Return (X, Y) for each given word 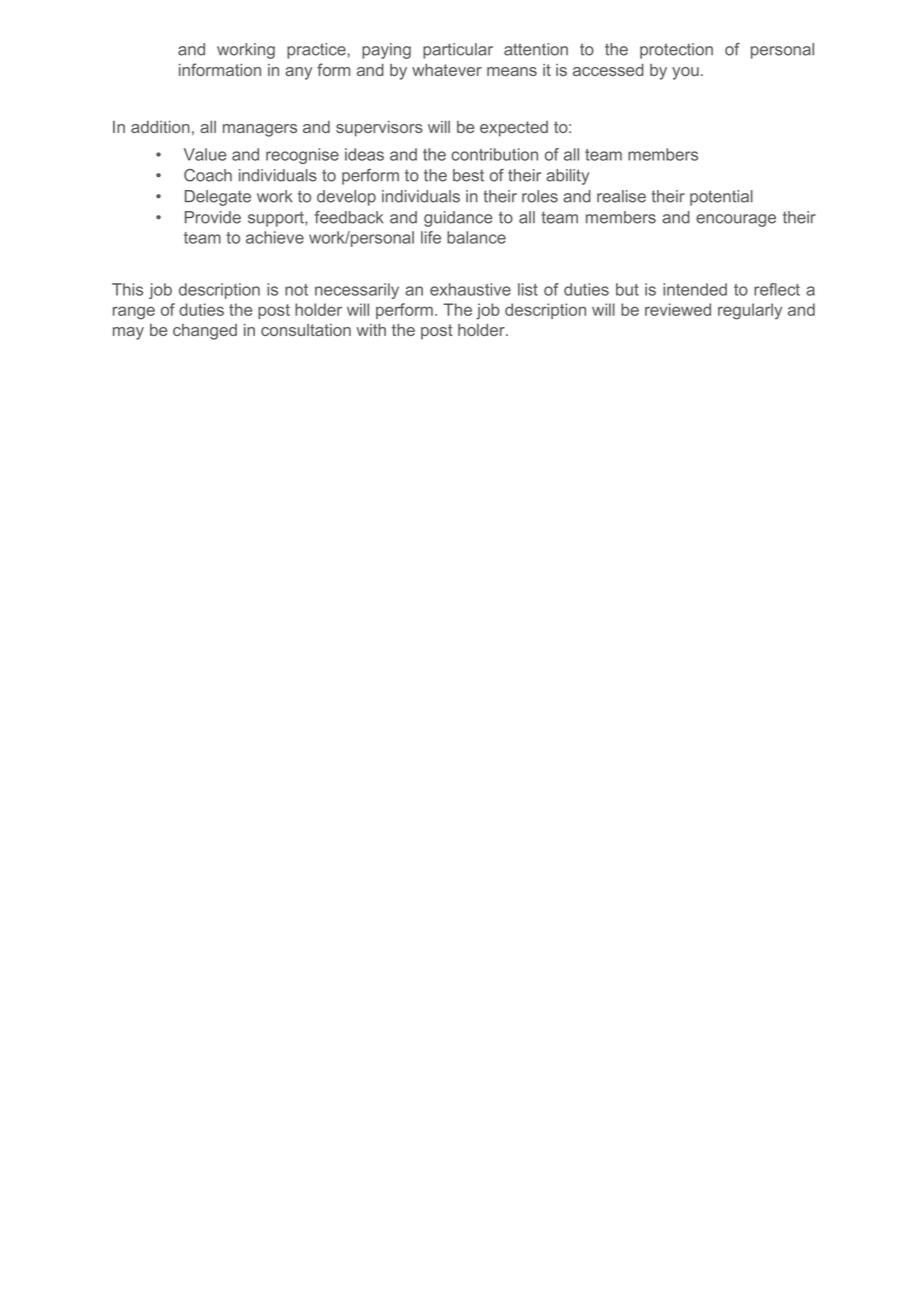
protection (676, 51)
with (371, 330)
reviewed (678, 309)
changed (205, 332)
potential (721, 198)
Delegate (218, 198)
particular (458, 51)
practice (316, 51)
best (468, 175)
